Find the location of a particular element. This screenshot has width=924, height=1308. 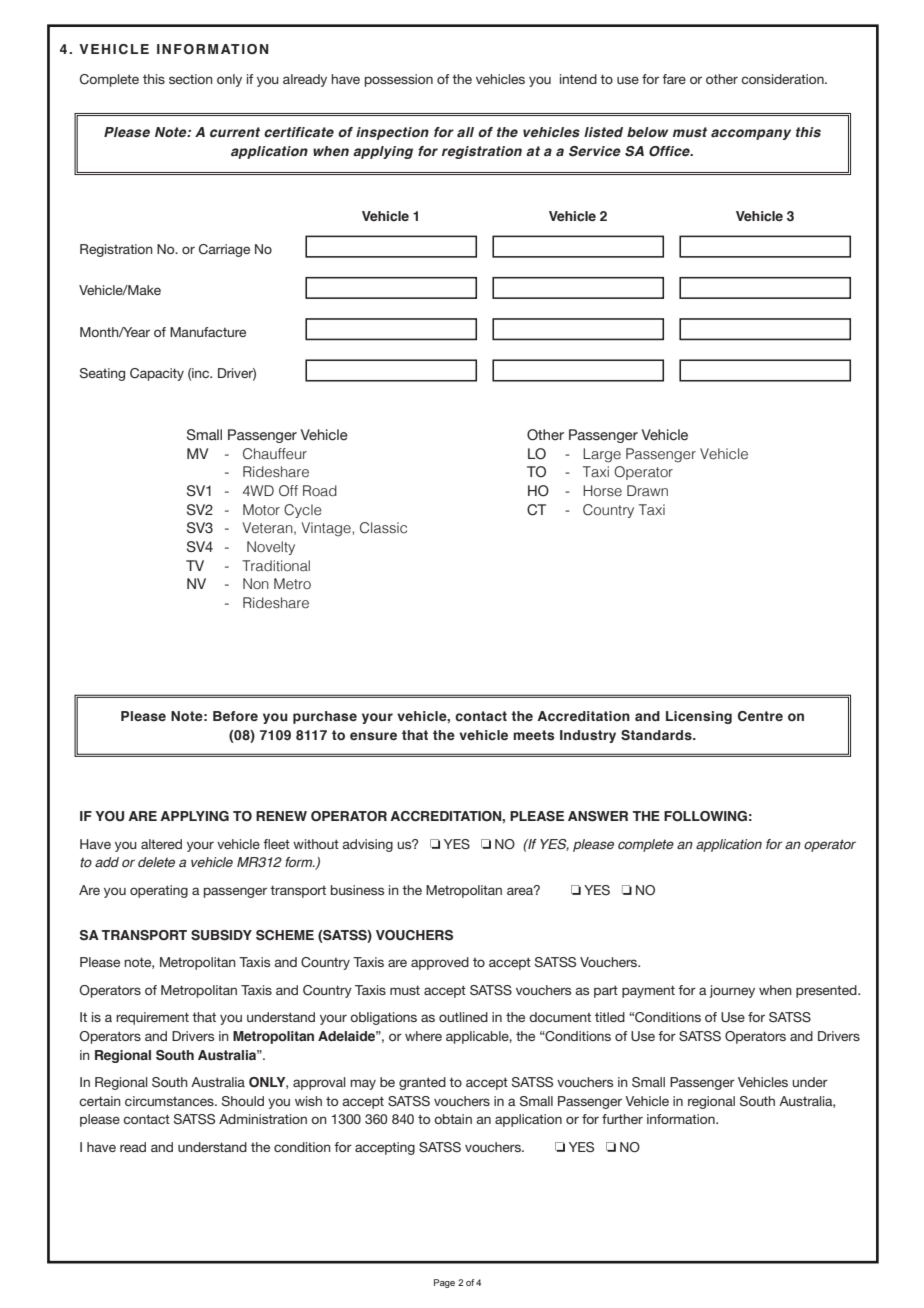

section is located at coordinates (191, 79).
